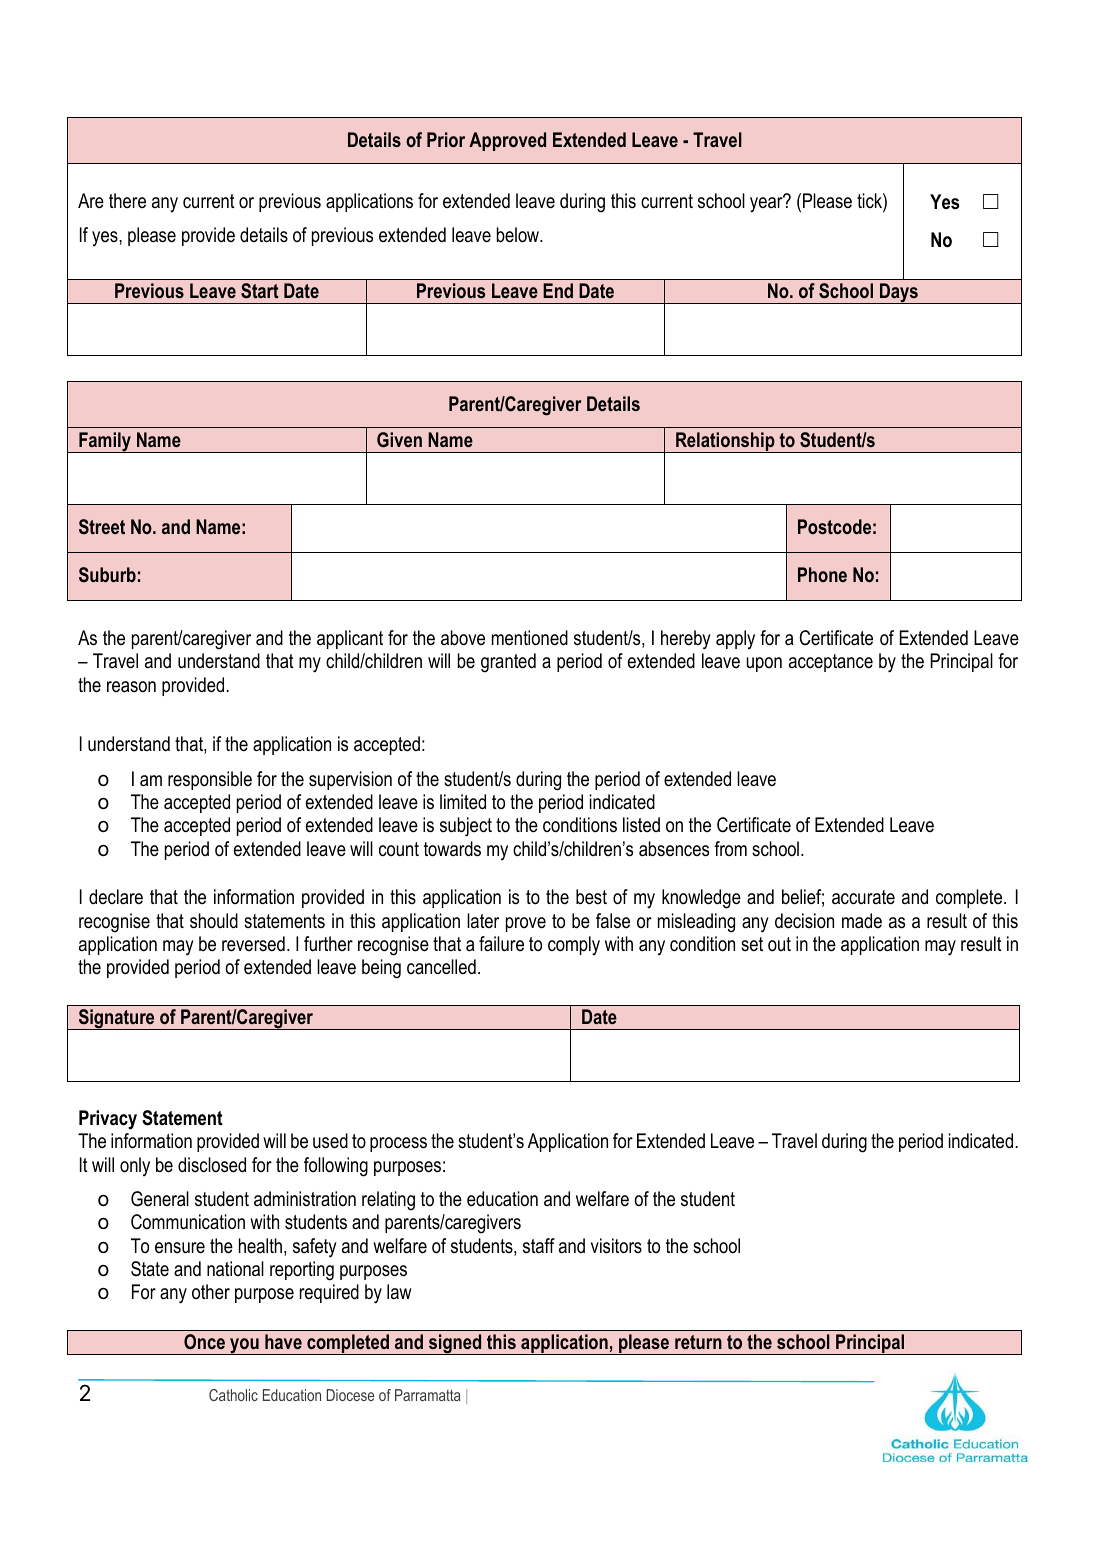 The image size is (1097, 1552). Describe the element at coordinates (116, 1019) in the screenshot. I see `Signature` at that location.
